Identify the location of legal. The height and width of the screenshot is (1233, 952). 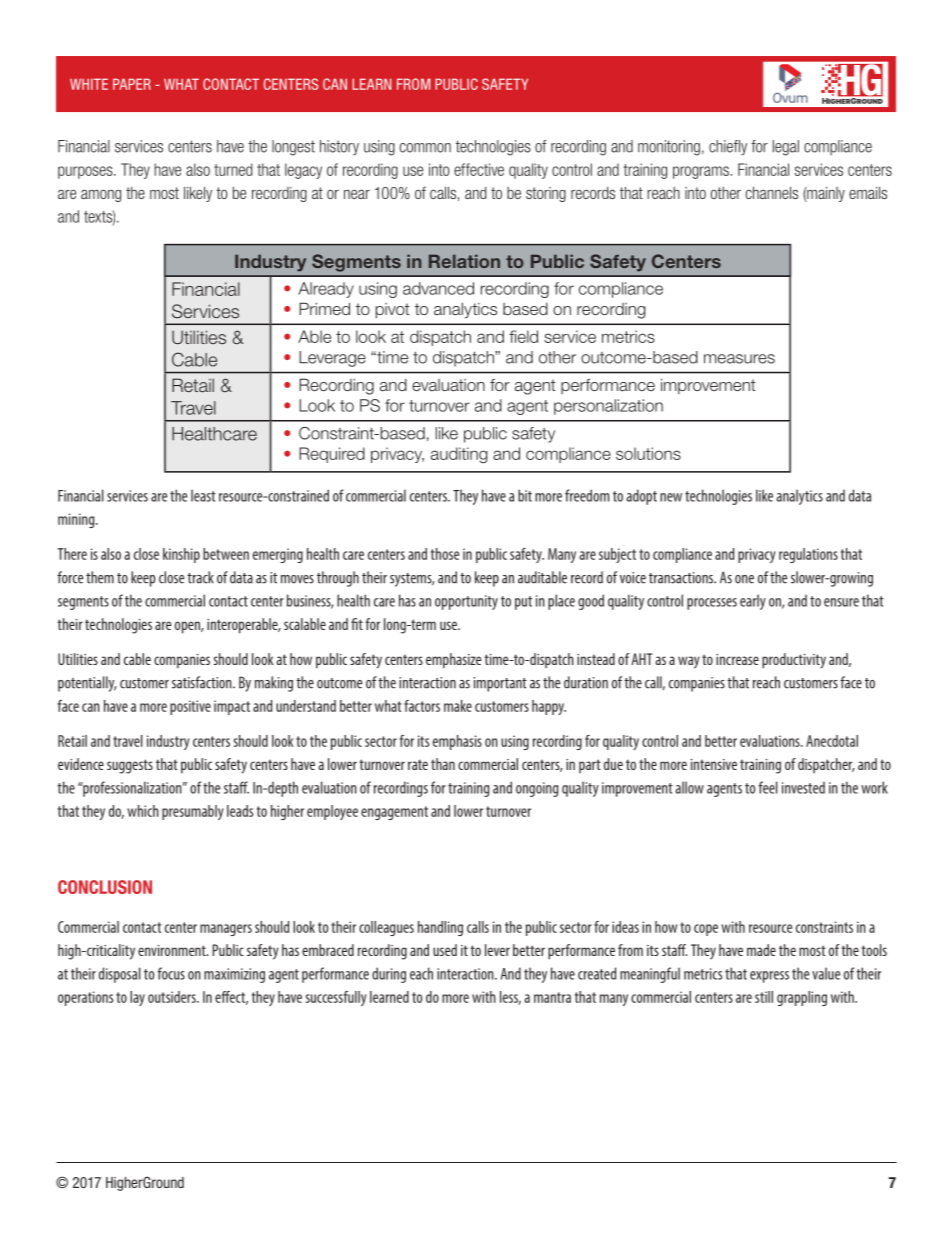
(786, 148).
